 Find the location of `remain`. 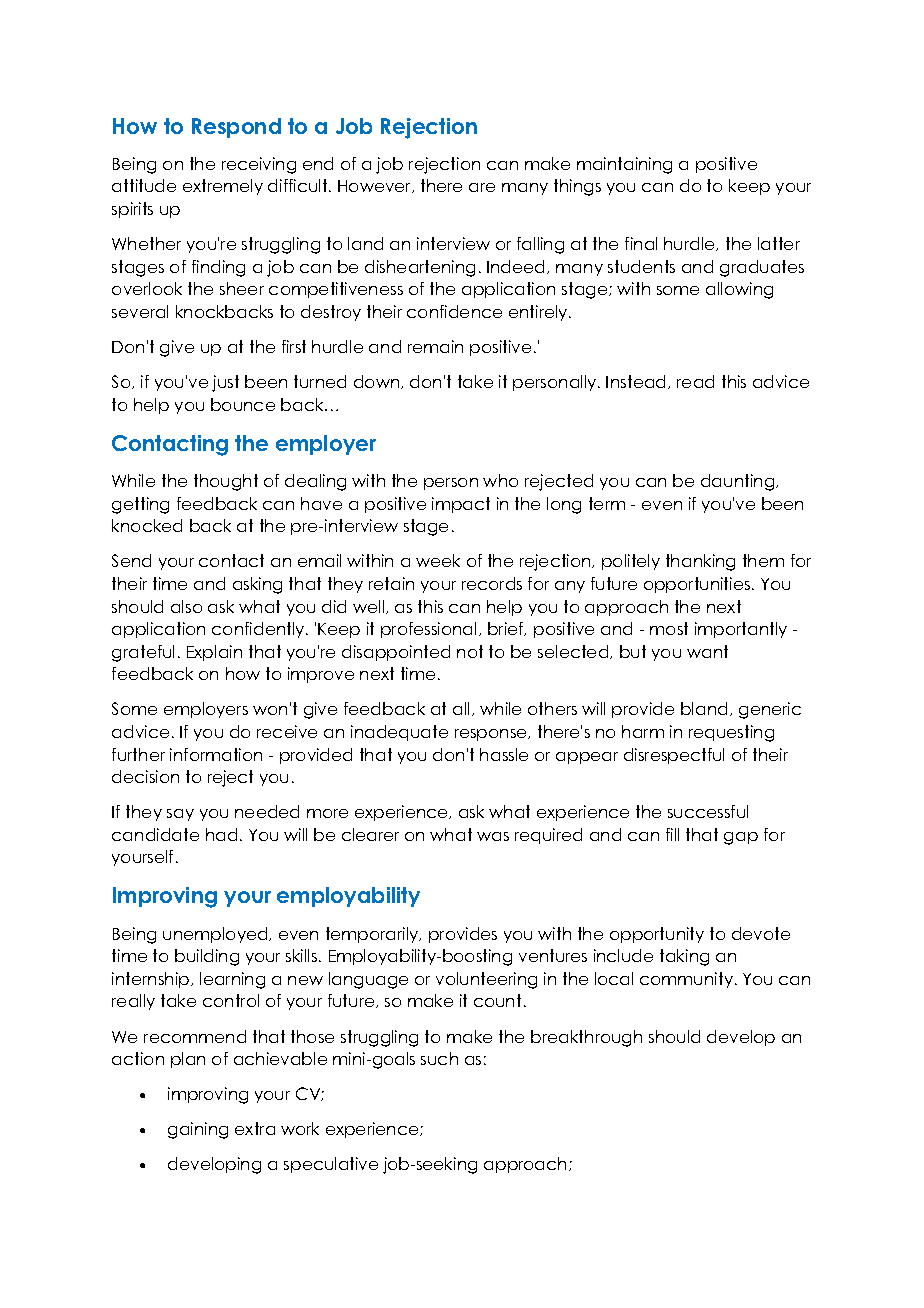

remain is located at coordinates (435, 346).
